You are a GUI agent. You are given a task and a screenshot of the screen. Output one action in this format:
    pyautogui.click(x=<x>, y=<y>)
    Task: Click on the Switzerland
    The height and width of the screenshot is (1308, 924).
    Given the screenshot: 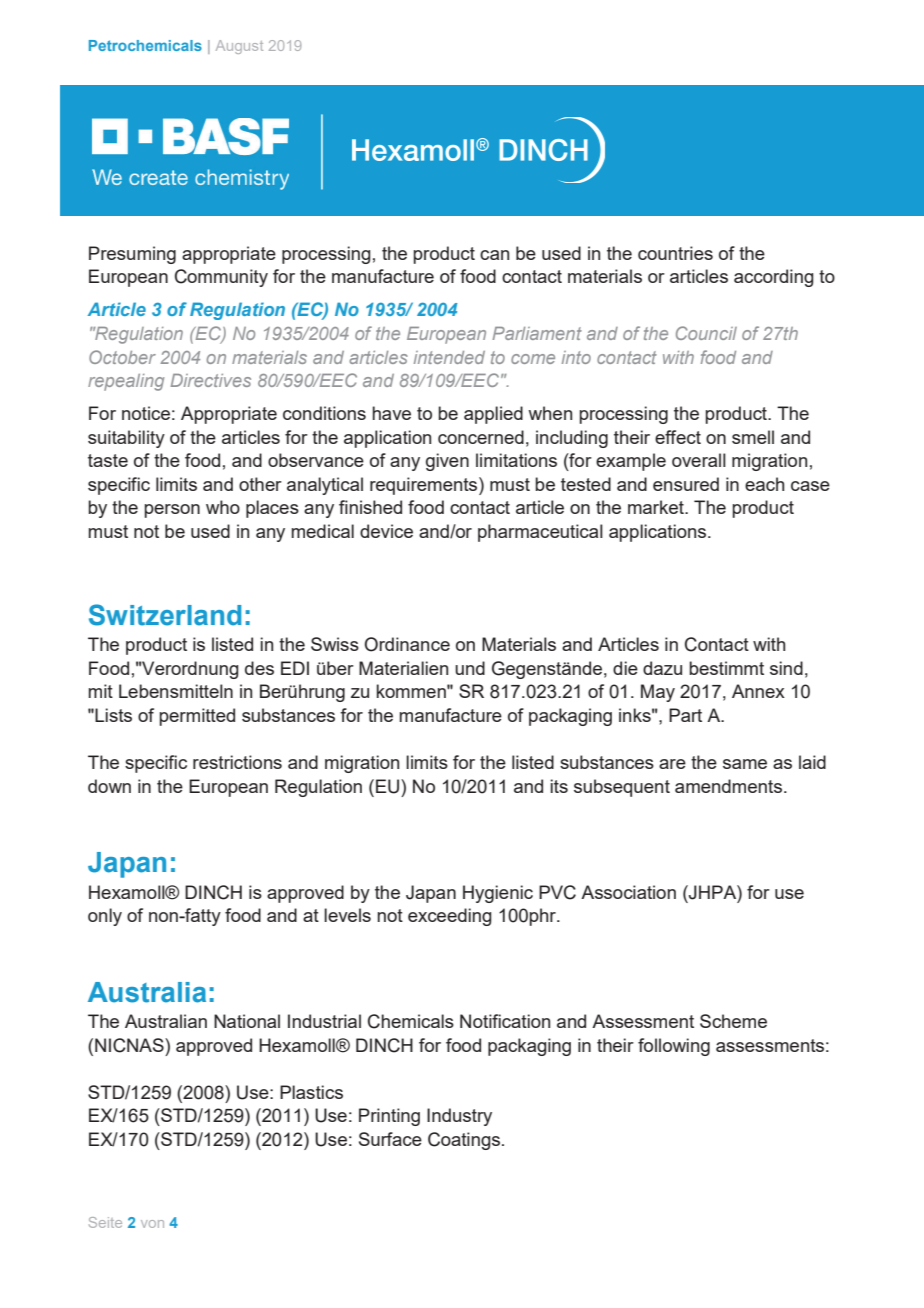 What is the action you would take?
    pyautogui.click(x=165, y=615)
